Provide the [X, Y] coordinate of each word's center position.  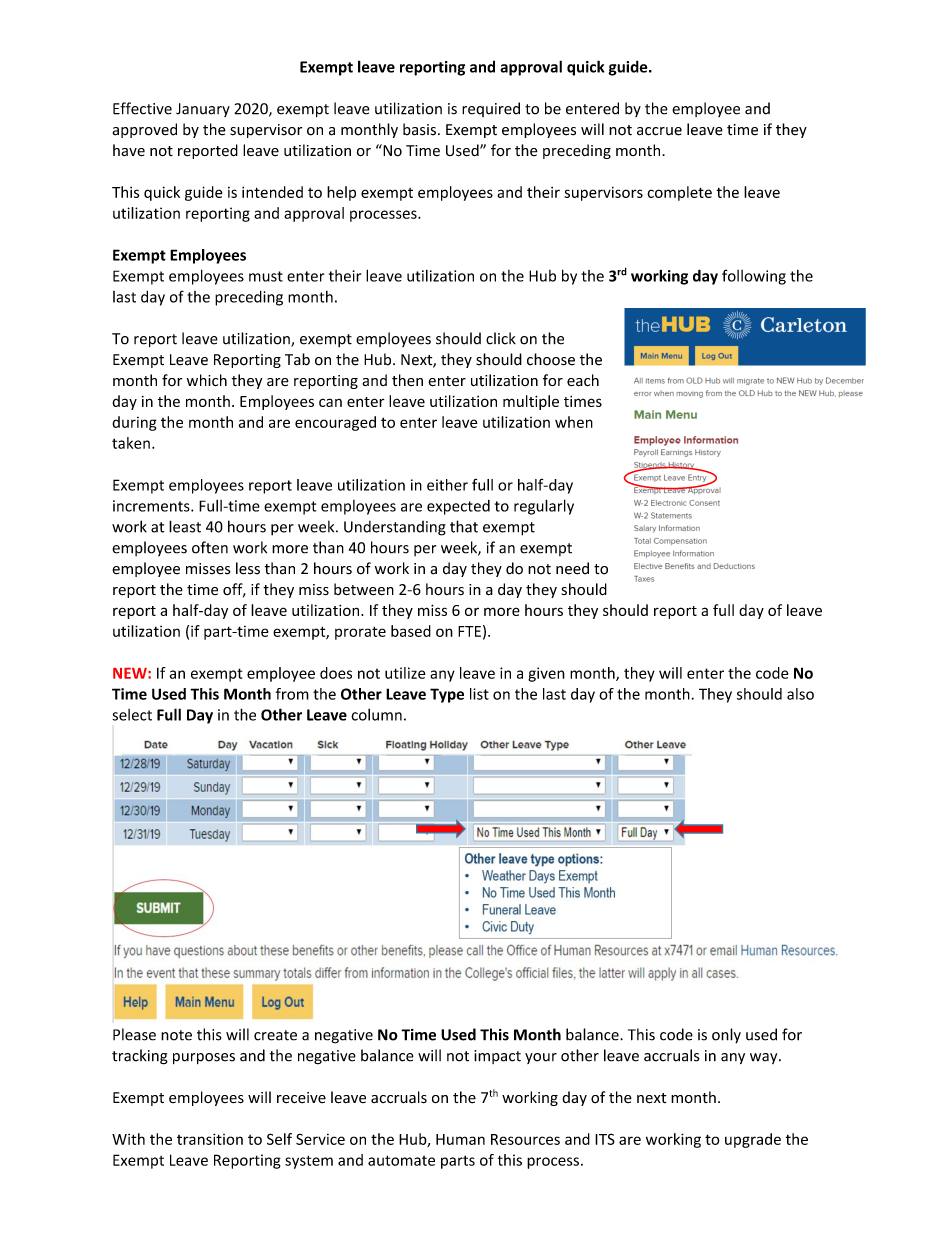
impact [497, 1057]
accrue [659, 131]
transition [210, 1139]
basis [419, 129]
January [203, 110]
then [407, 380]
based [411, 631]
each [583, 380]
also [800, 694]
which [207, 380]
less [248, 568]
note [176, 1035]
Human [460, 1139]
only [726, 1036]
